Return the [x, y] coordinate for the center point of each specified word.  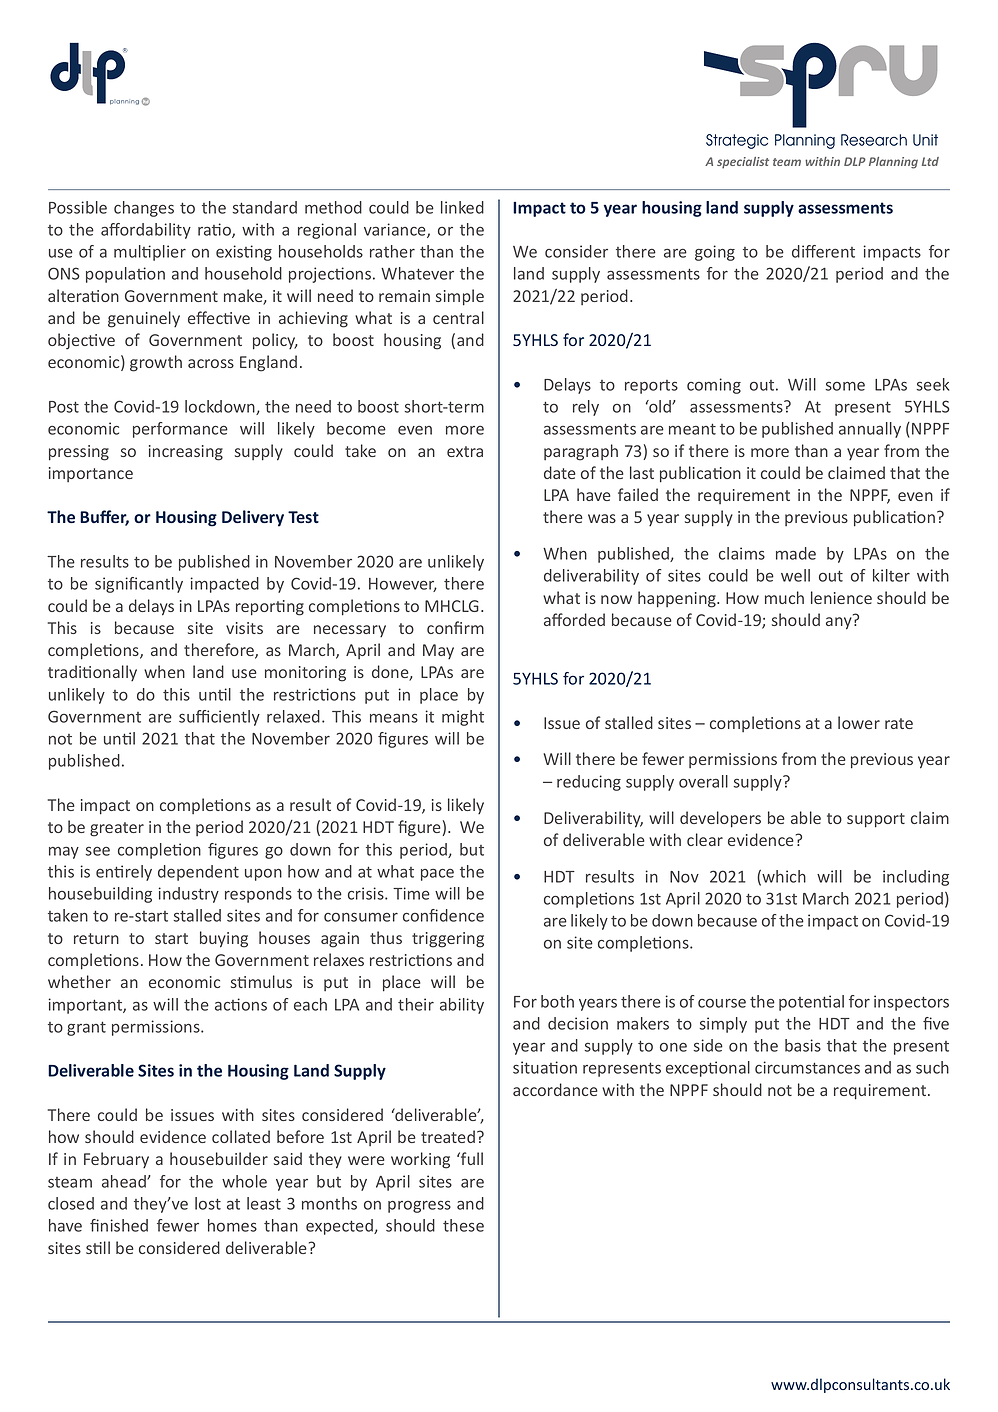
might [463, 718]
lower [859, 722]
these [463, 1225]
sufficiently [219, 718]
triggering [448, 940]
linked [462, 207]
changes [144, 209]
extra [465, 451]
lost [208, 1203]
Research [874, 140]
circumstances [807, 1067]
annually [870, 430]
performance [180, 430]
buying [224, 939]
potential [811, 1003]
